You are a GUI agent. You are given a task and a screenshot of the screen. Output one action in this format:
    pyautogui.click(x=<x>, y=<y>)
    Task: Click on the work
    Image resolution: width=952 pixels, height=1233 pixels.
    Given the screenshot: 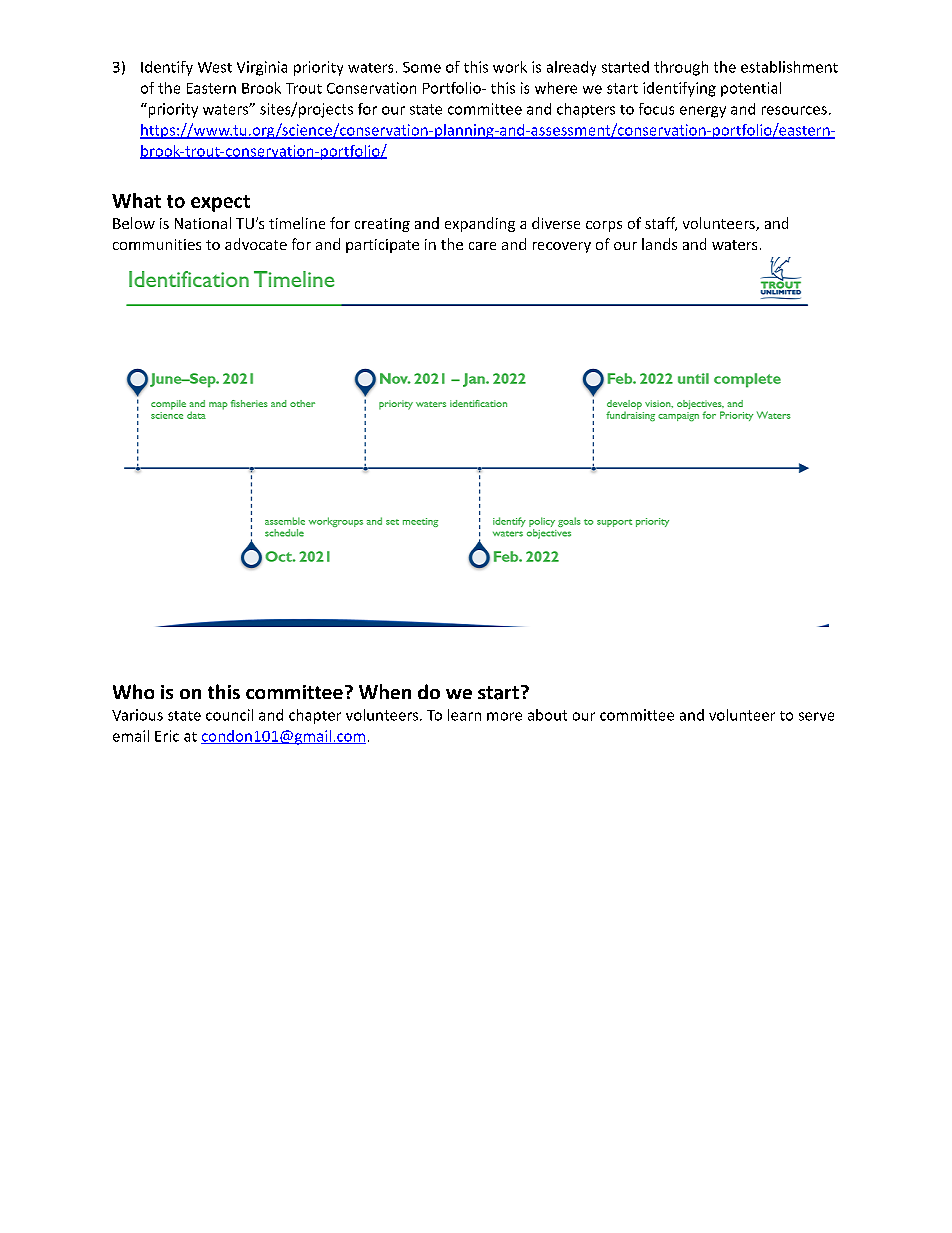 What is the action you would take?
    pyautogui.click(x=510, y=67)
